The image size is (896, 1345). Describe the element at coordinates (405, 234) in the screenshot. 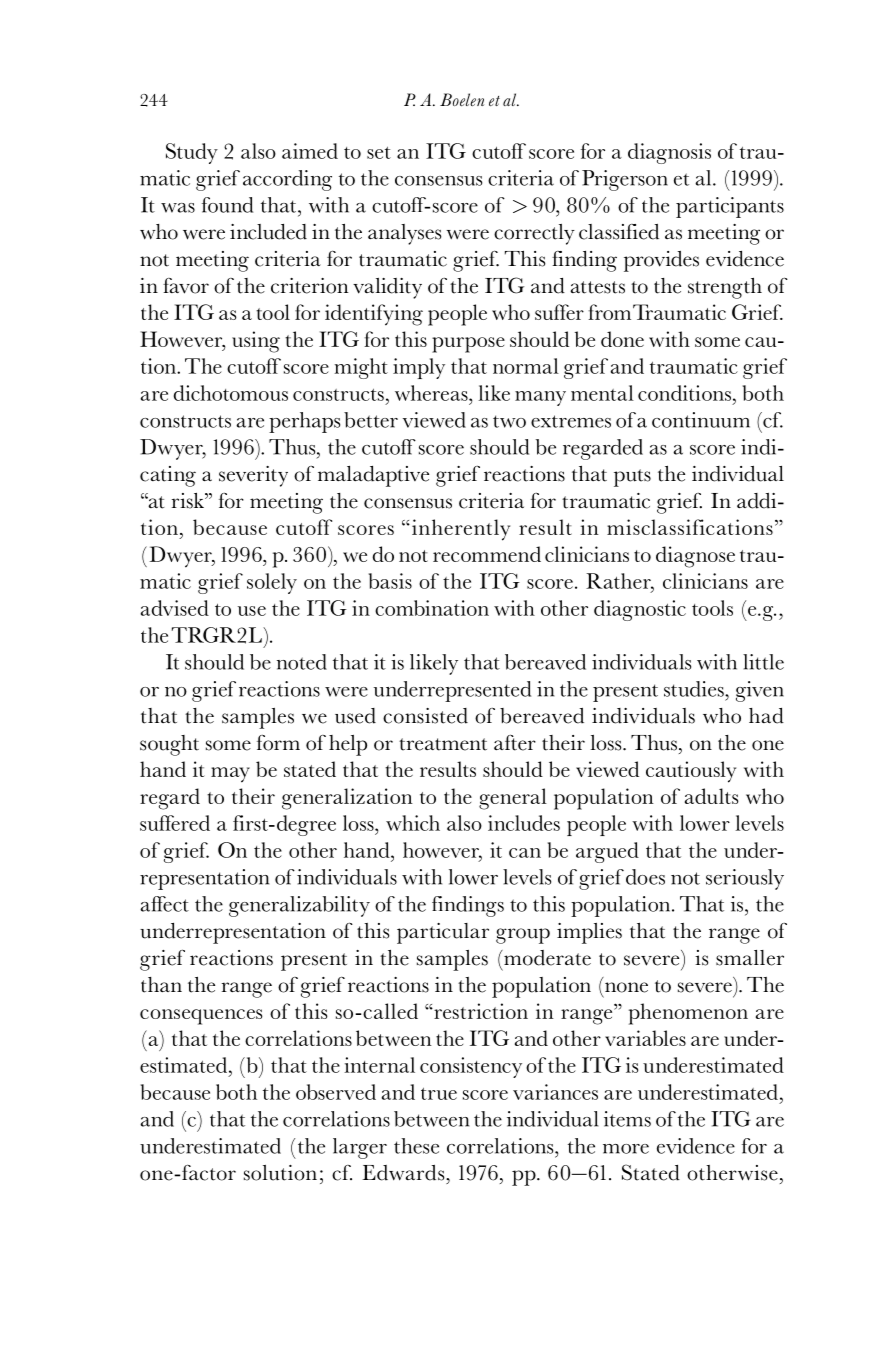

I see `analyses` at that location.
